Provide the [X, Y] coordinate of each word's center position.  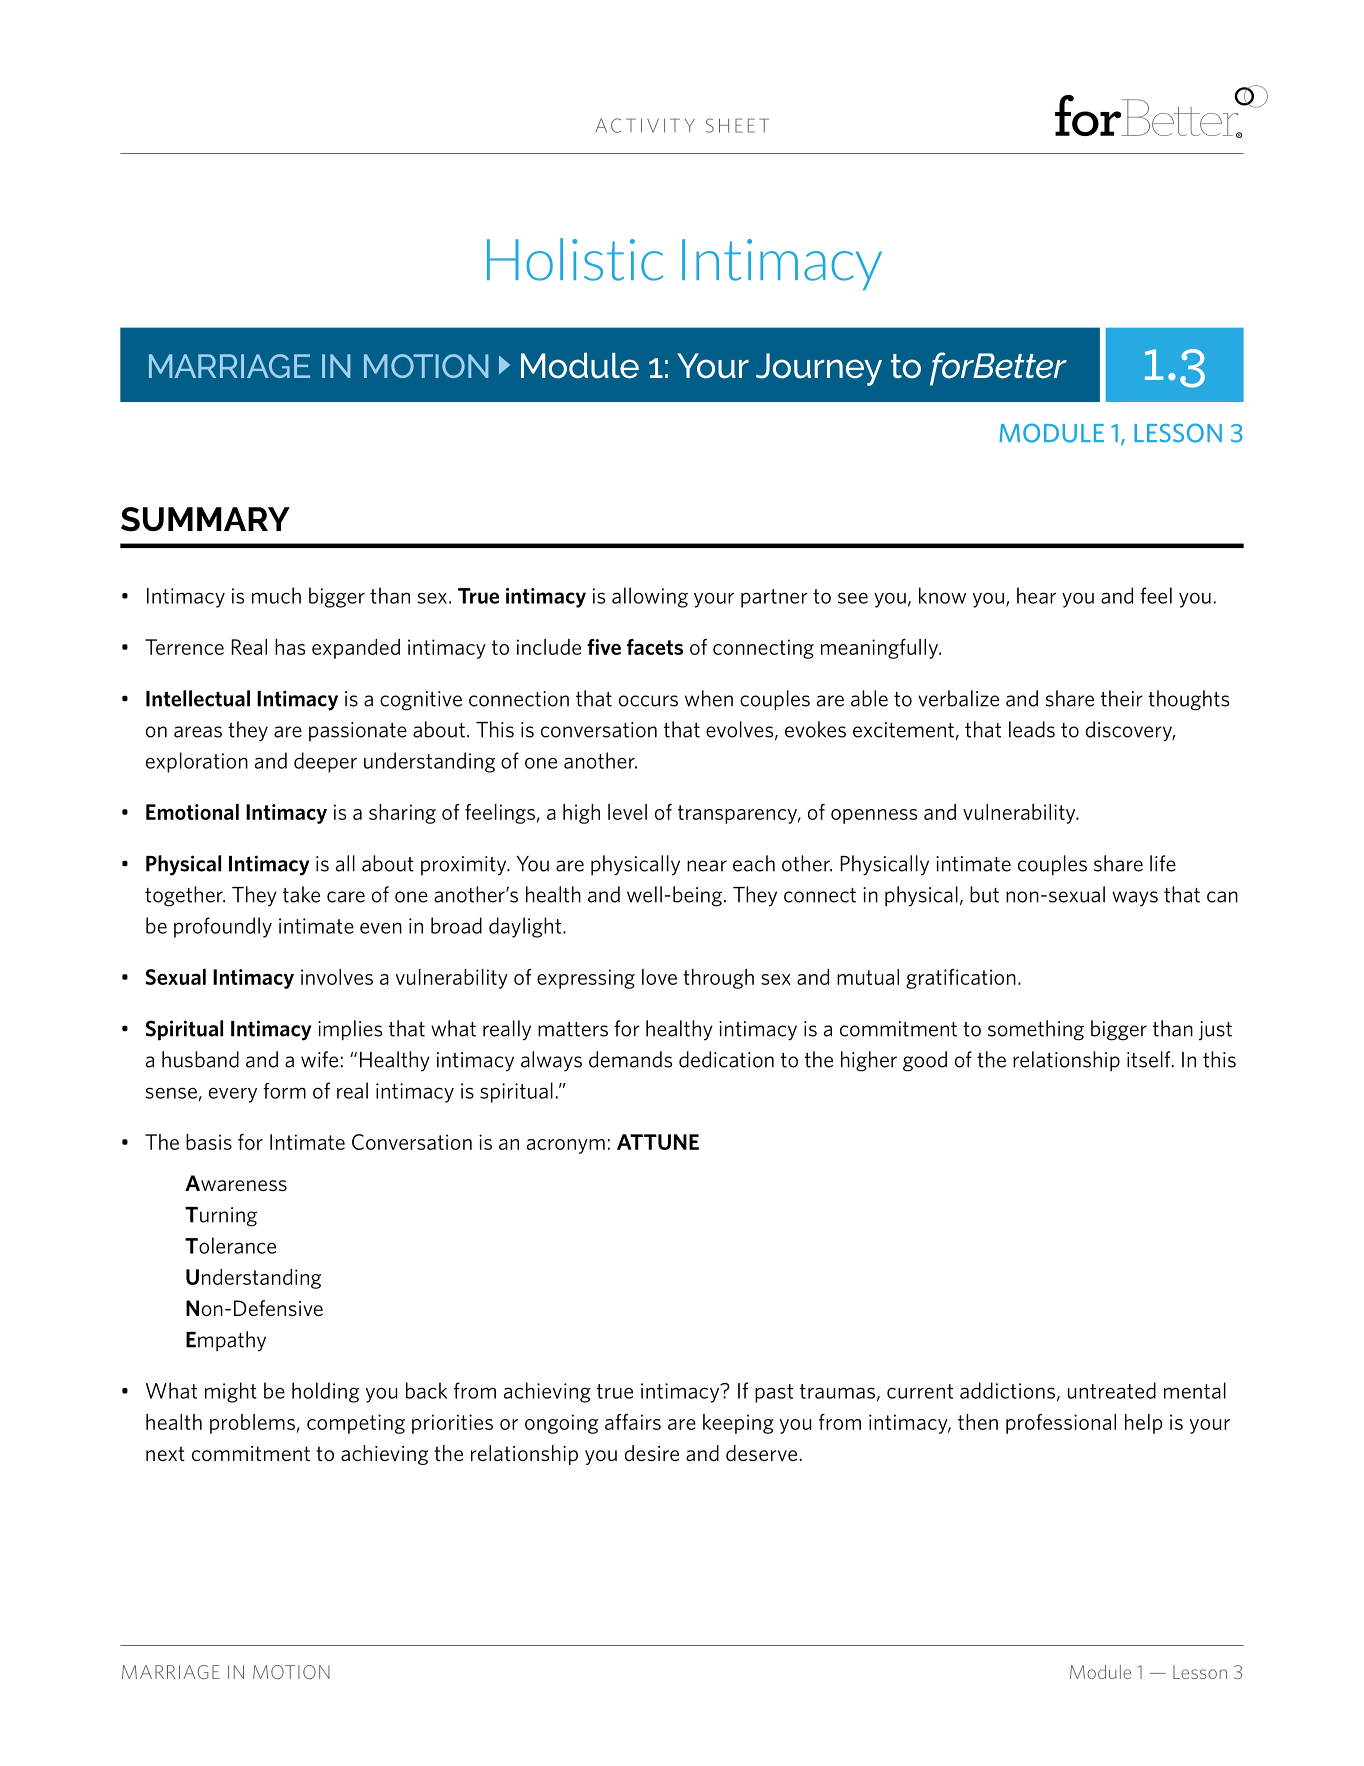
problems [252, 1424]
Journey [819, 369]
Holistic [575, 259]
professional [1061, 1424]
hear [1036, 595]
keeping [738, 1424]
